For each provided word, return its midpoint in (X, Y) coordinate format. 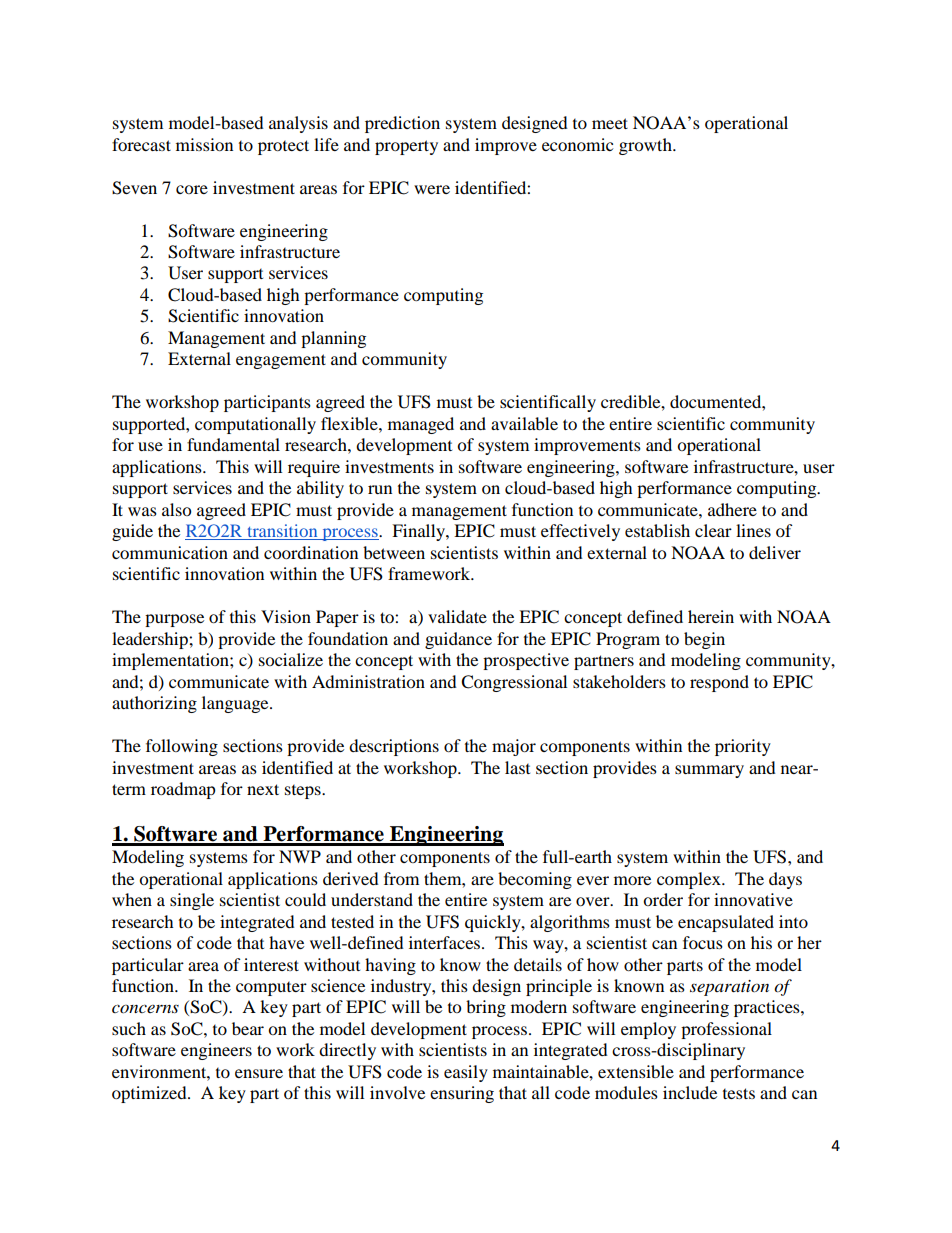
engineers (216, 1051)
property (406, 147)
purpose (174, 620)
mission (204, 144)
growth (646, 146)
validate (457, 616)
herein (711, 616)
